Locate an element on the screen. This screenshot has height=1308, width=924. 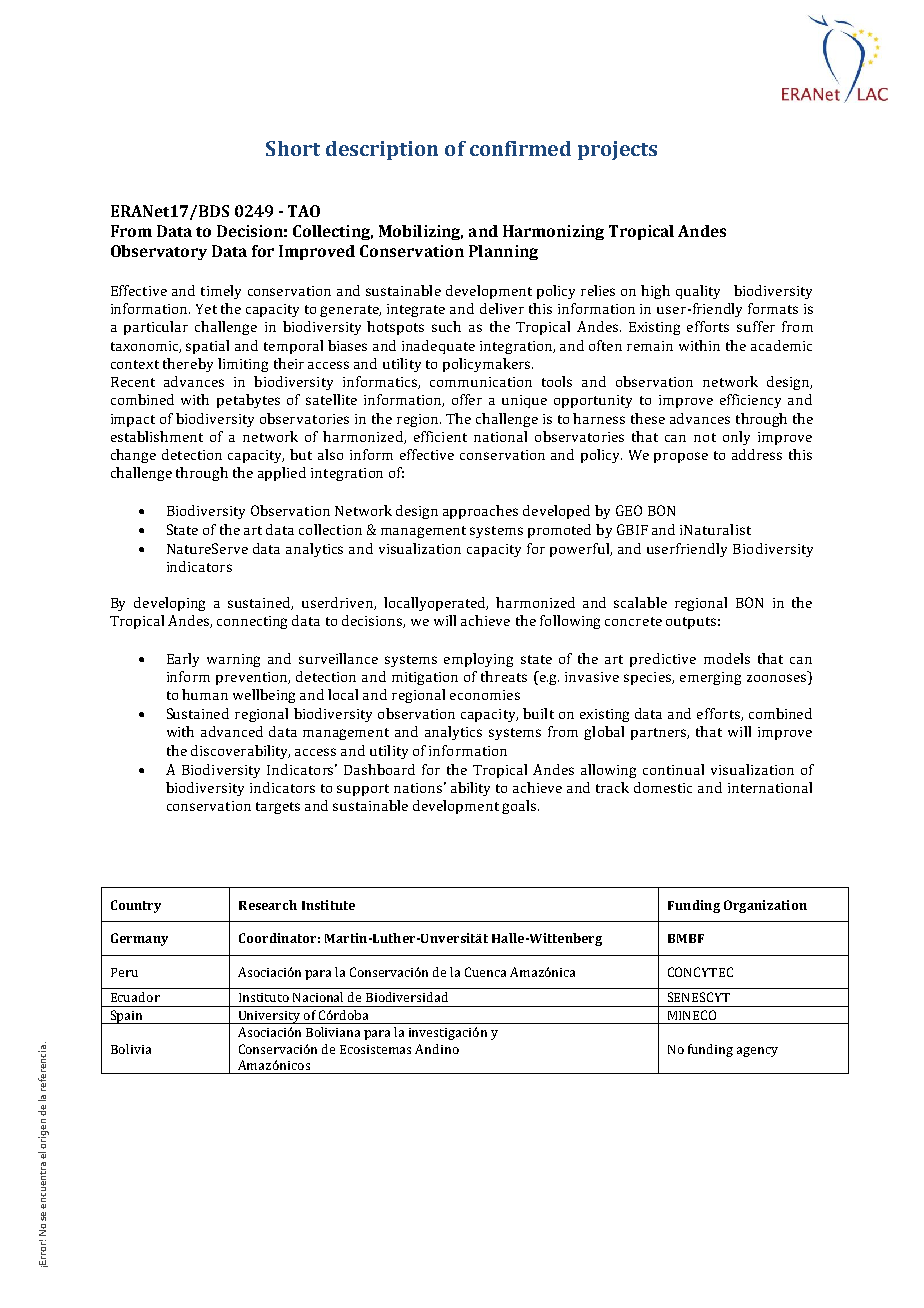
establishment is located at coordinates (157, 436).
